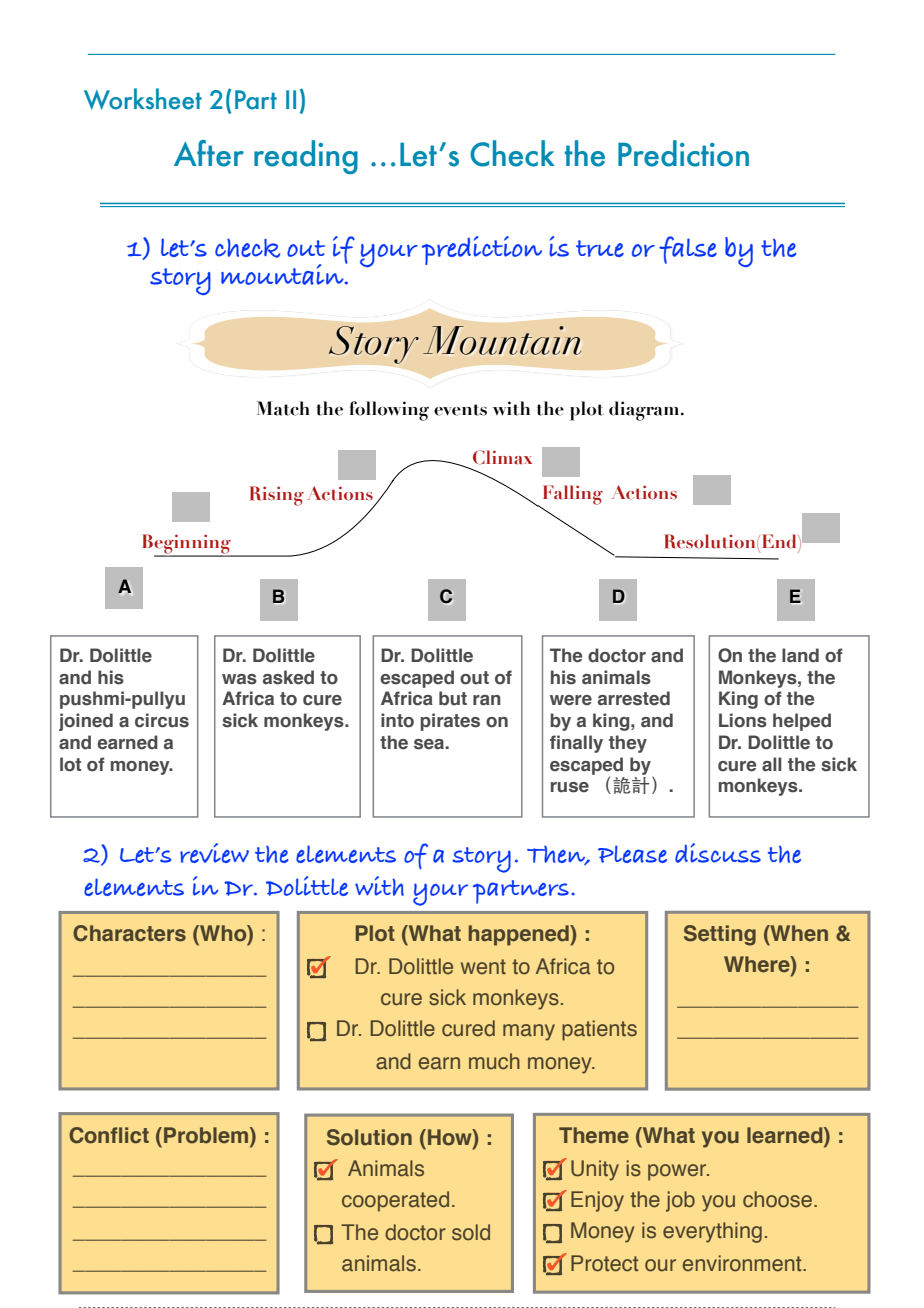 The width and height of the image is (924, 1308). Describe the element at coordinates (688, 250) in the image. I see `false` at that location.
